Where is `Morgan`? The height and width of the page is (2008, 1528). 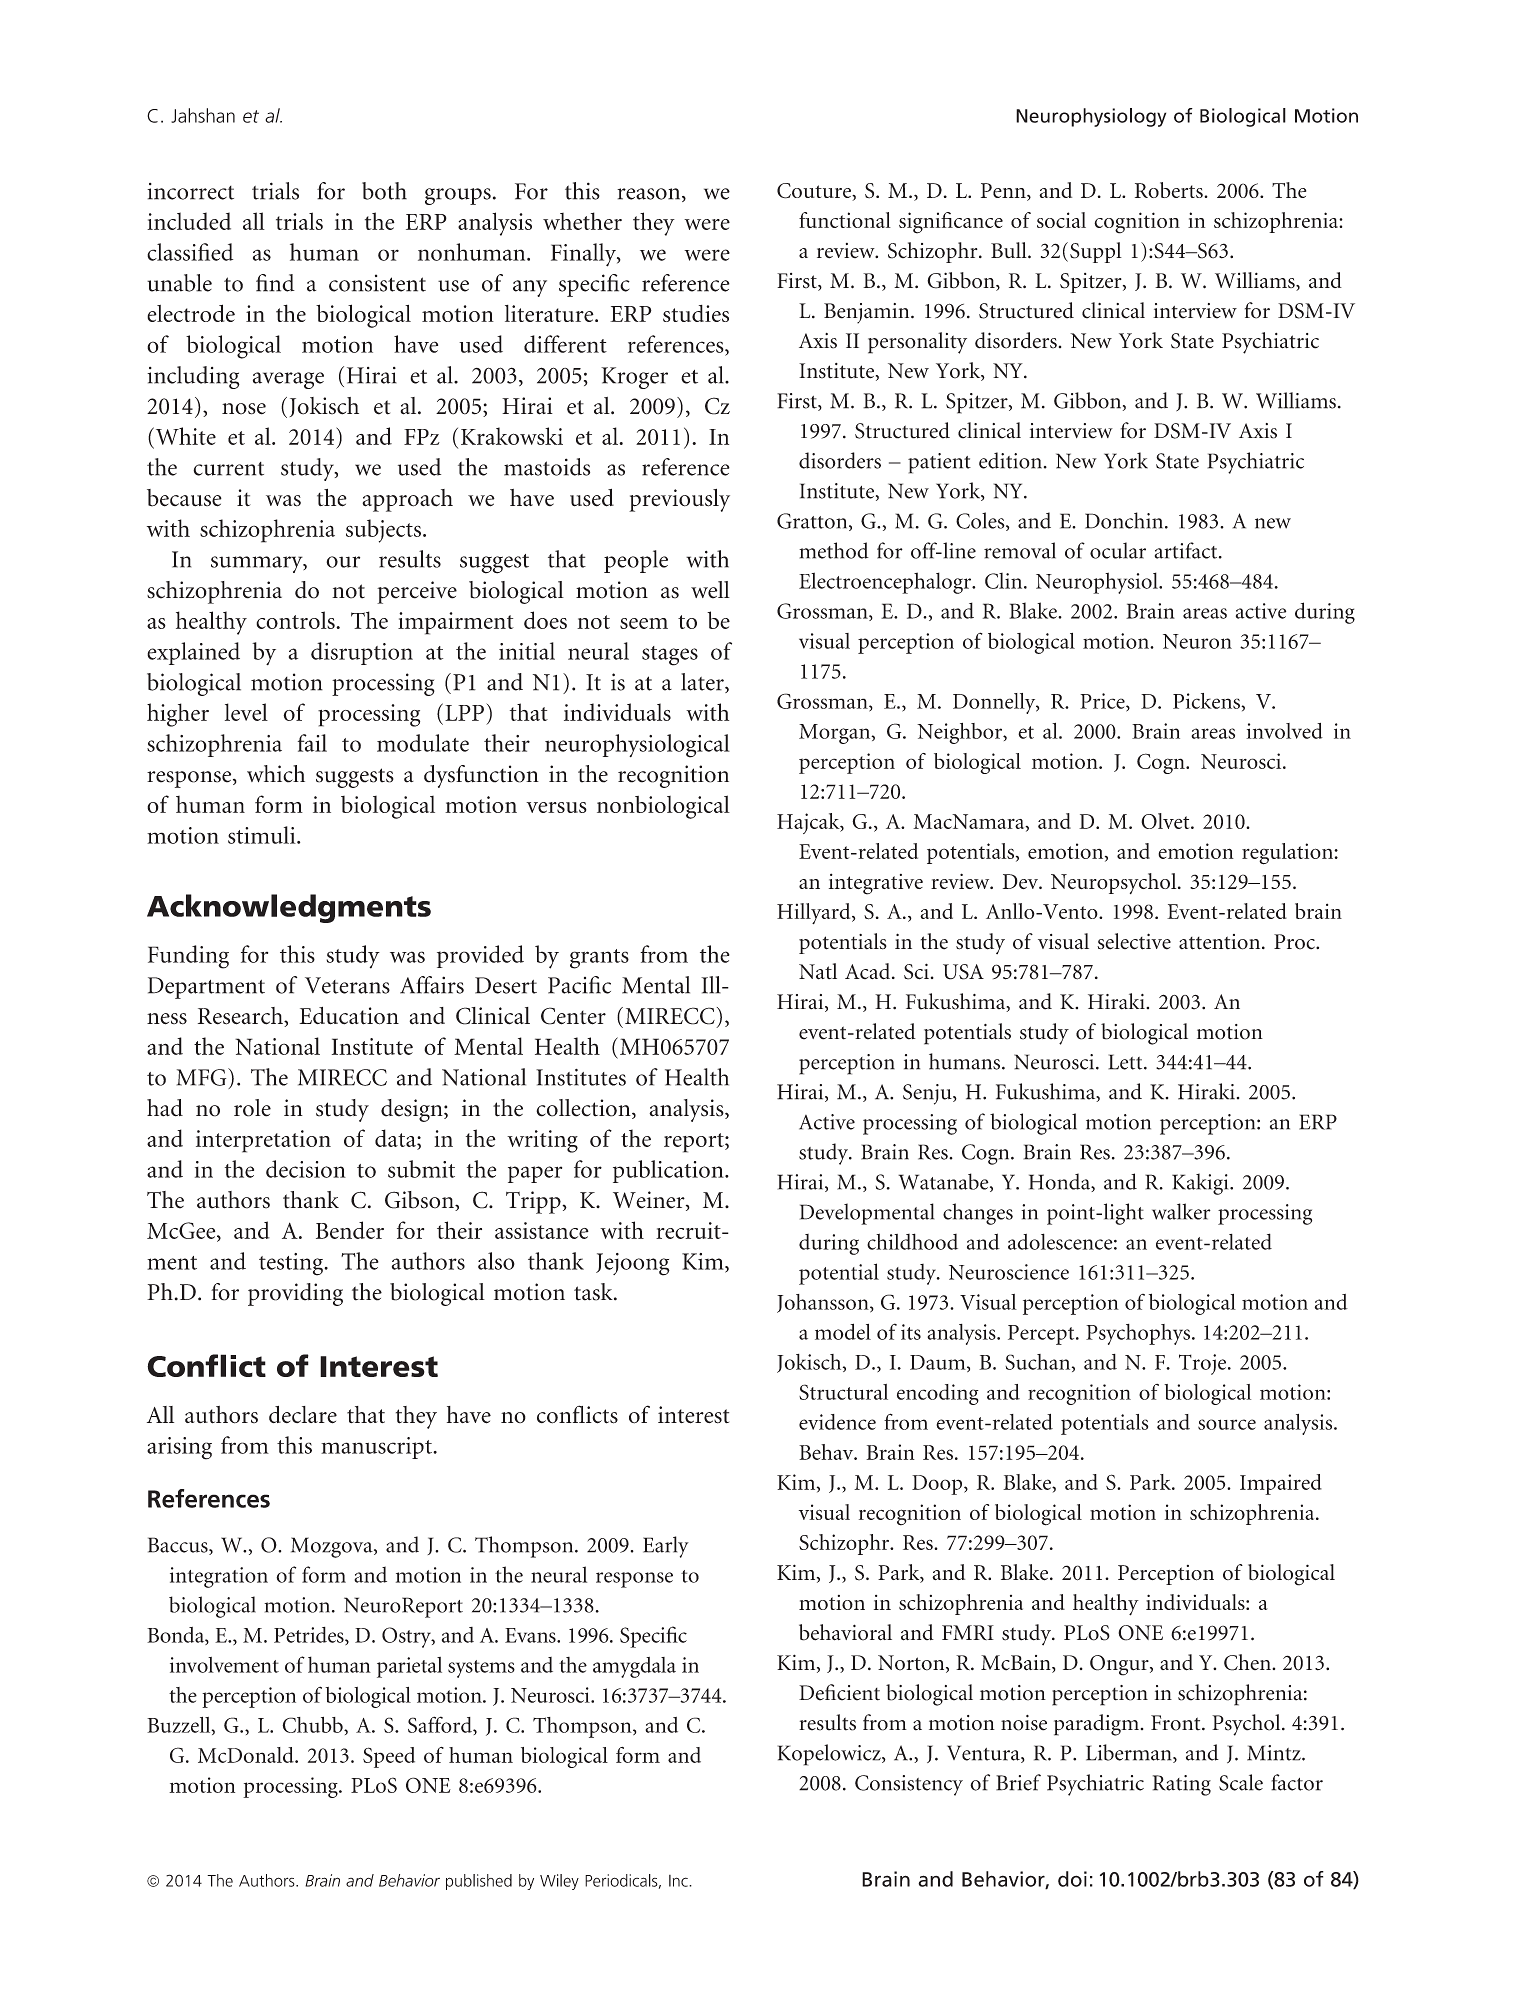 Morgan is located at coordinates (836, 734).
